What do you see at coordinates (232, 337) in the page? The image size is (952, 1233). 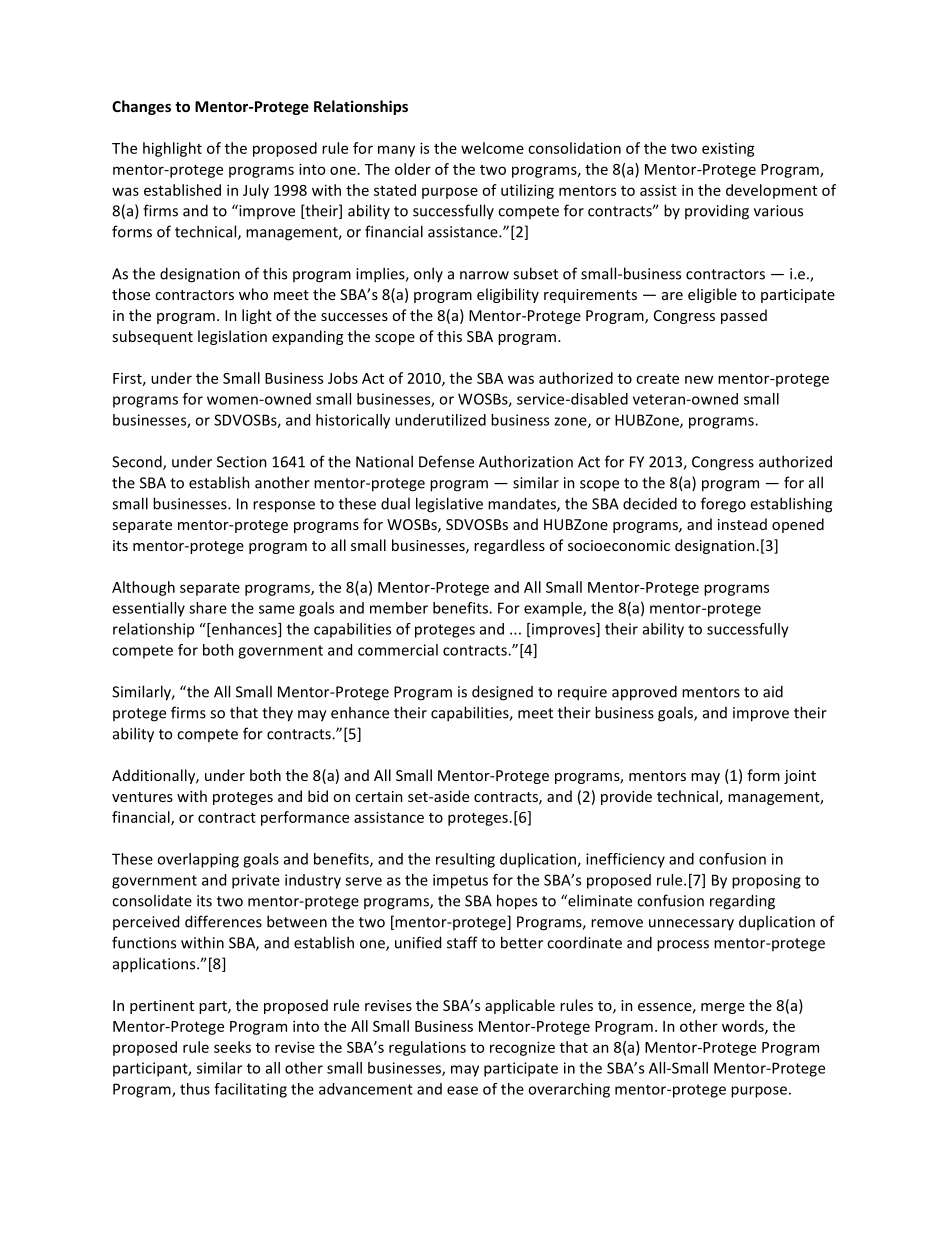 I see `legislation` at bounding box center [232, 337].
